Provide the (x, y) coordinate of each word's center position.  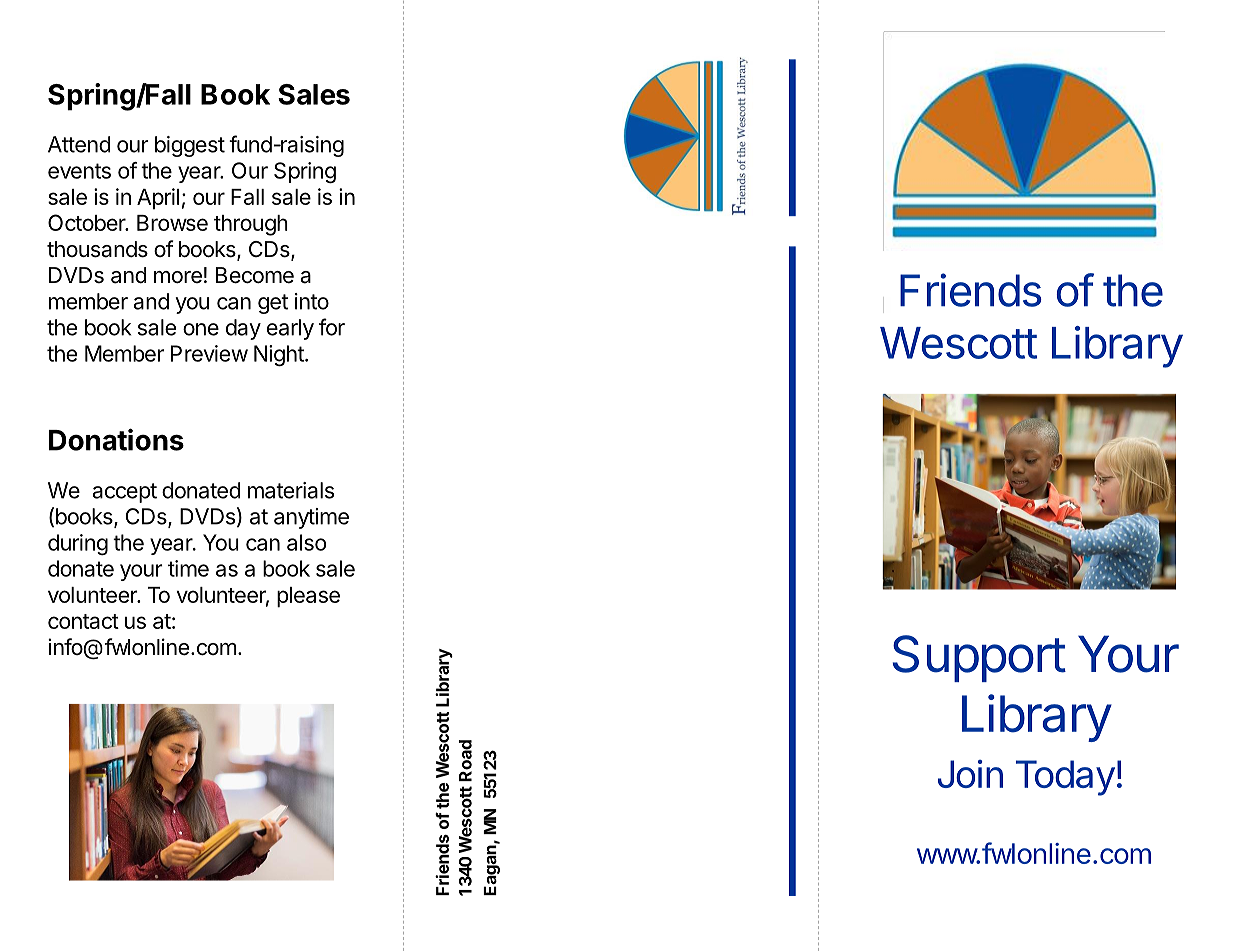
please (308, 597)
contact (83, 621)
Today (1065, 778)
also (307, 542)
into (312, 301)
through (251, 225)
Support (979, 658)
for (332, 327)
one (201, 329)
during (78, 544)
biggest (190, 146)
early (290, 329)
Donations (116, 439)
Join (970, 774)
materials (291, 490)
